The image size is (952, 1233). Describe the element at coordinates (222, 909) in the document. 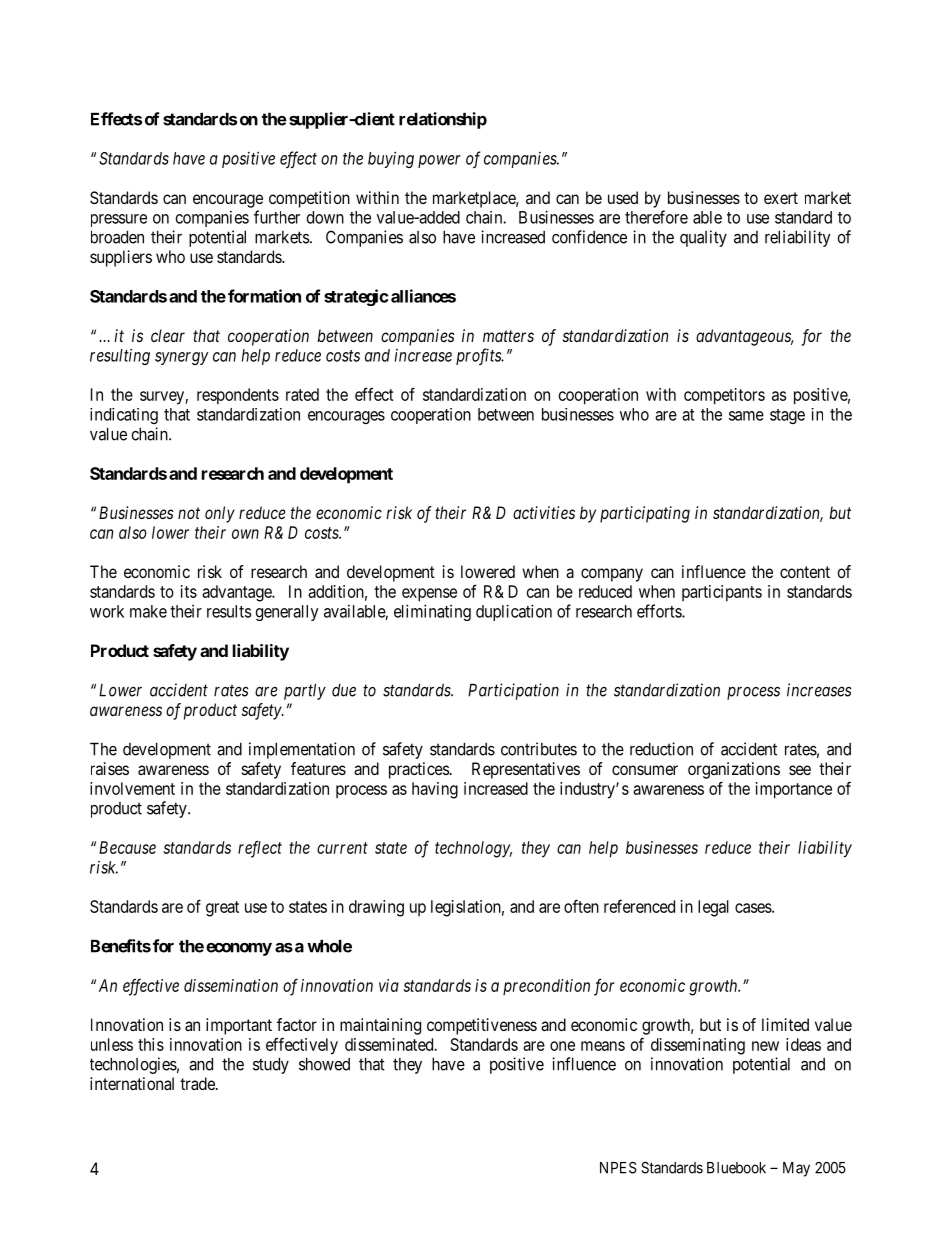

I see `great` at that location.
